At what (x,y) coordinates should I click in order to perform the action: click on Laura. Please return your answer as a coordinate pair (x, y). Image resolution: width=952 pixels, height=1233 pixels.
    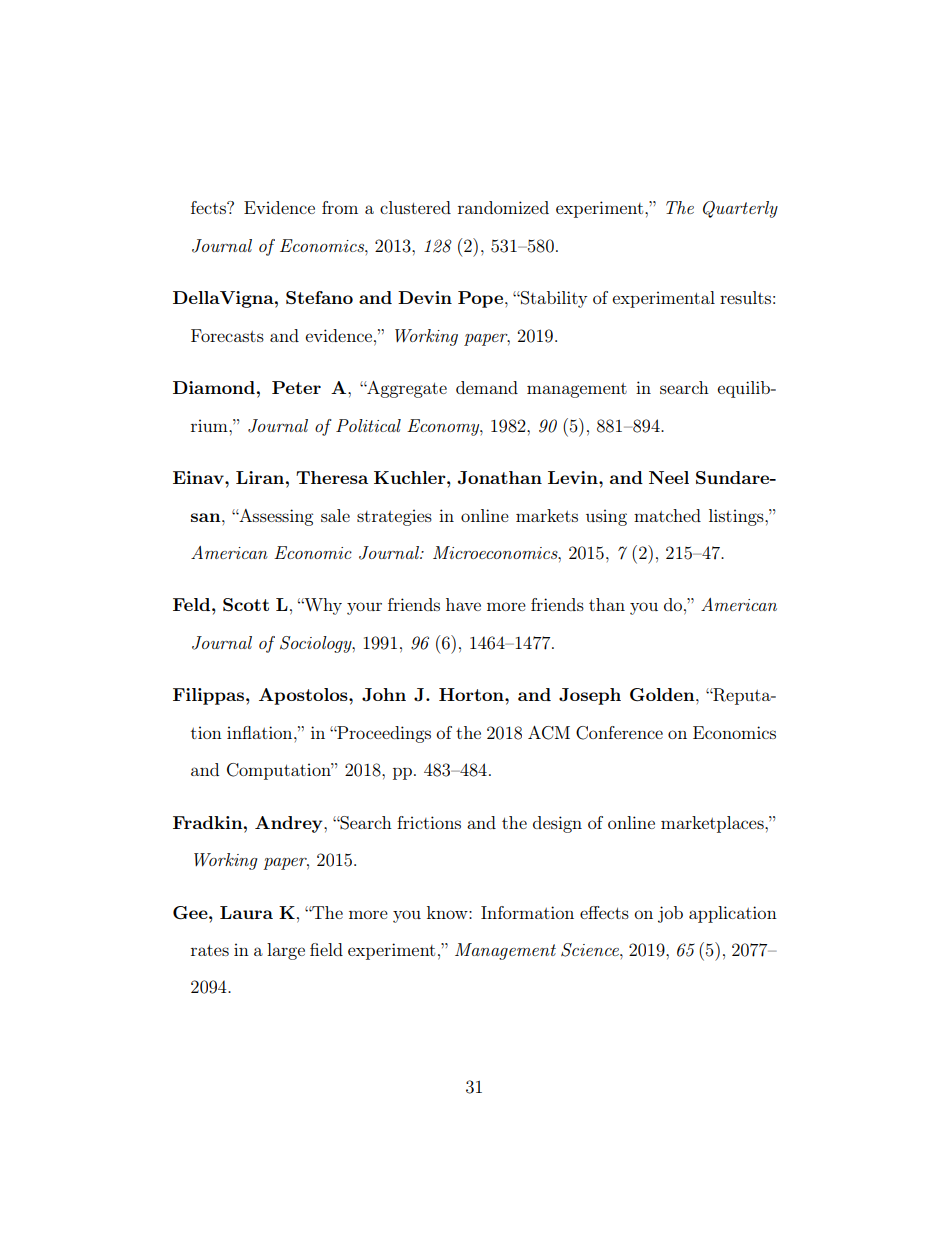
    Looking at the image, I should click on (246, 912).
